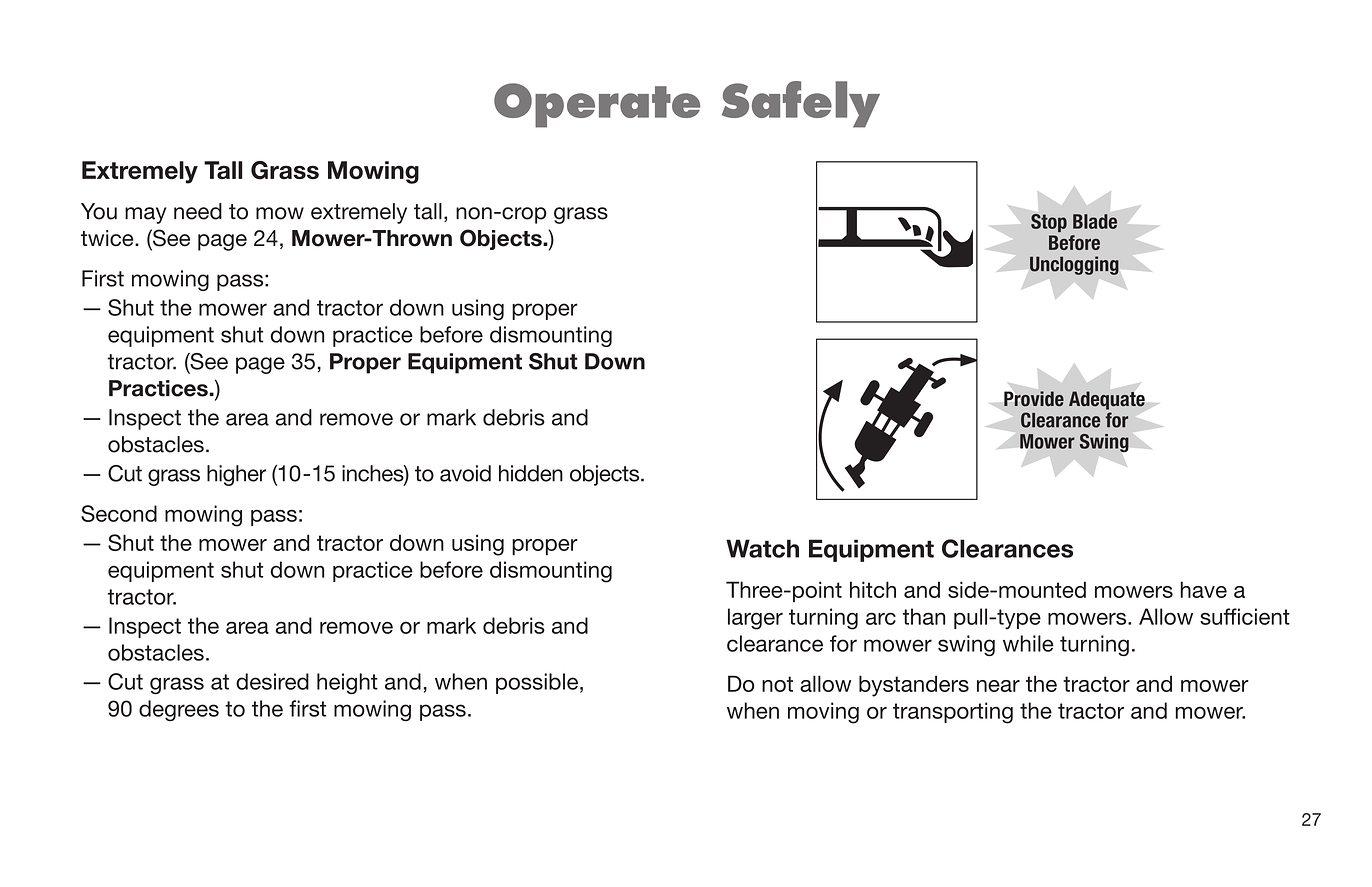 This screenshot has width=1372, height=887. I want to click on have, so click(1203, 589).
